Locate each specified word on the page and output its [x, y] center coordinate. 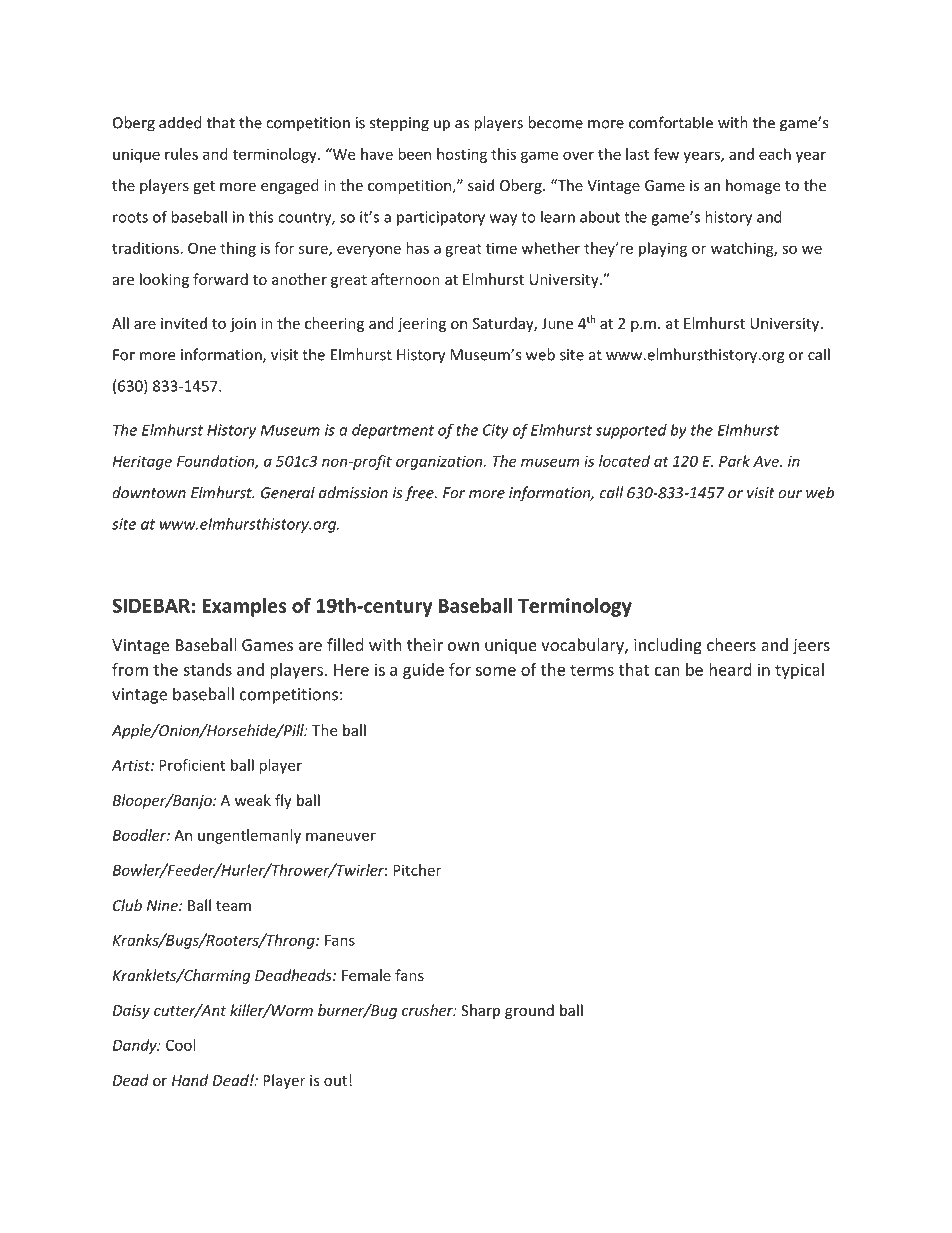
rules [181, 154]
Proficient [192, 765]
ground [529, 1011]
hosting [462, 155]
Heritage [142, 462]
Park [734, 461]
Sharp [480, 1011]
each [775, 154]
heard [730, 669]
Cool [180, 1045]
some [496, 671]
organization [440, 462]
